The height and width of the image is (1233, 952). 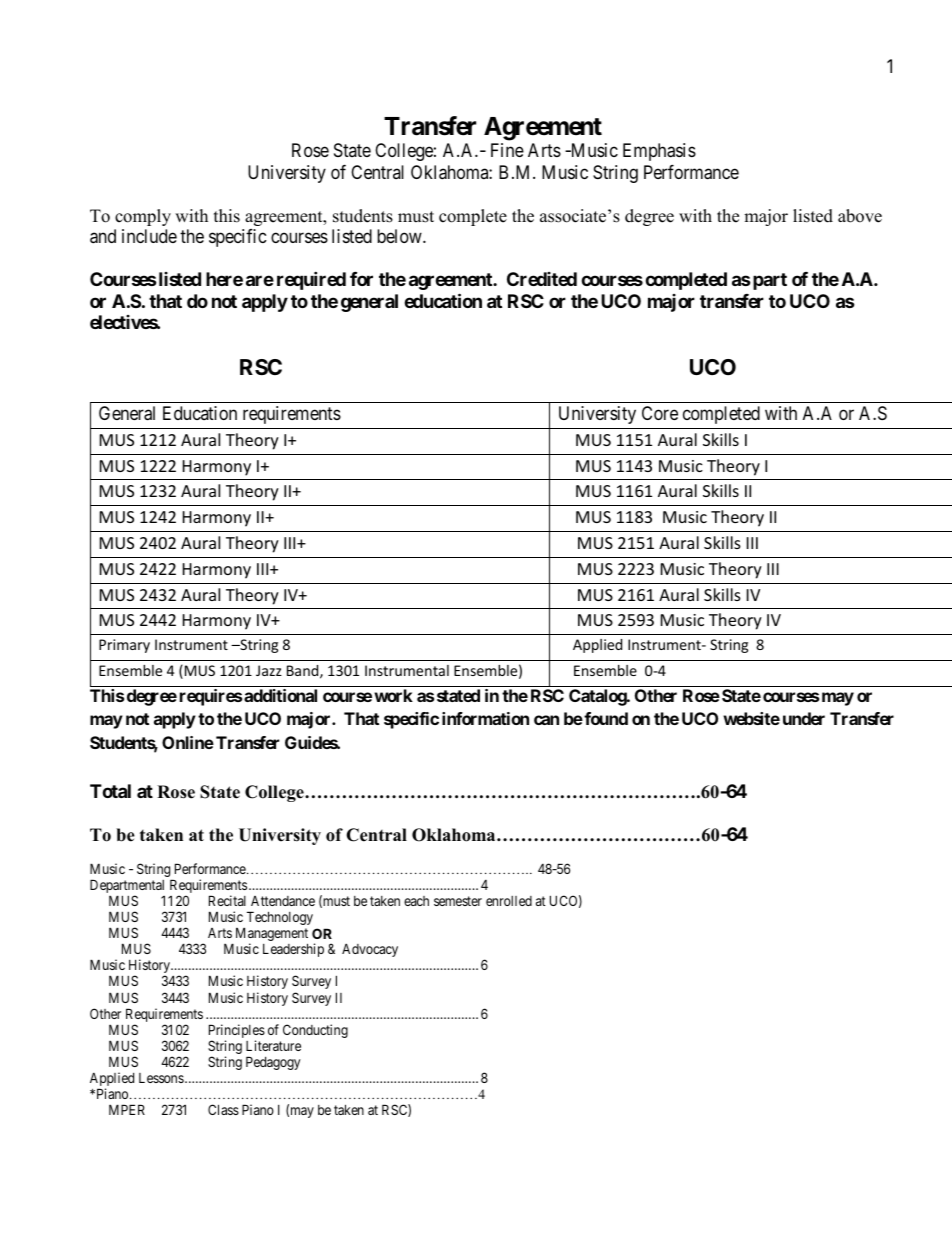 What do you see at coordinates (188, 742) in the image?
I see `Online` at bounding box center [188, 742].
